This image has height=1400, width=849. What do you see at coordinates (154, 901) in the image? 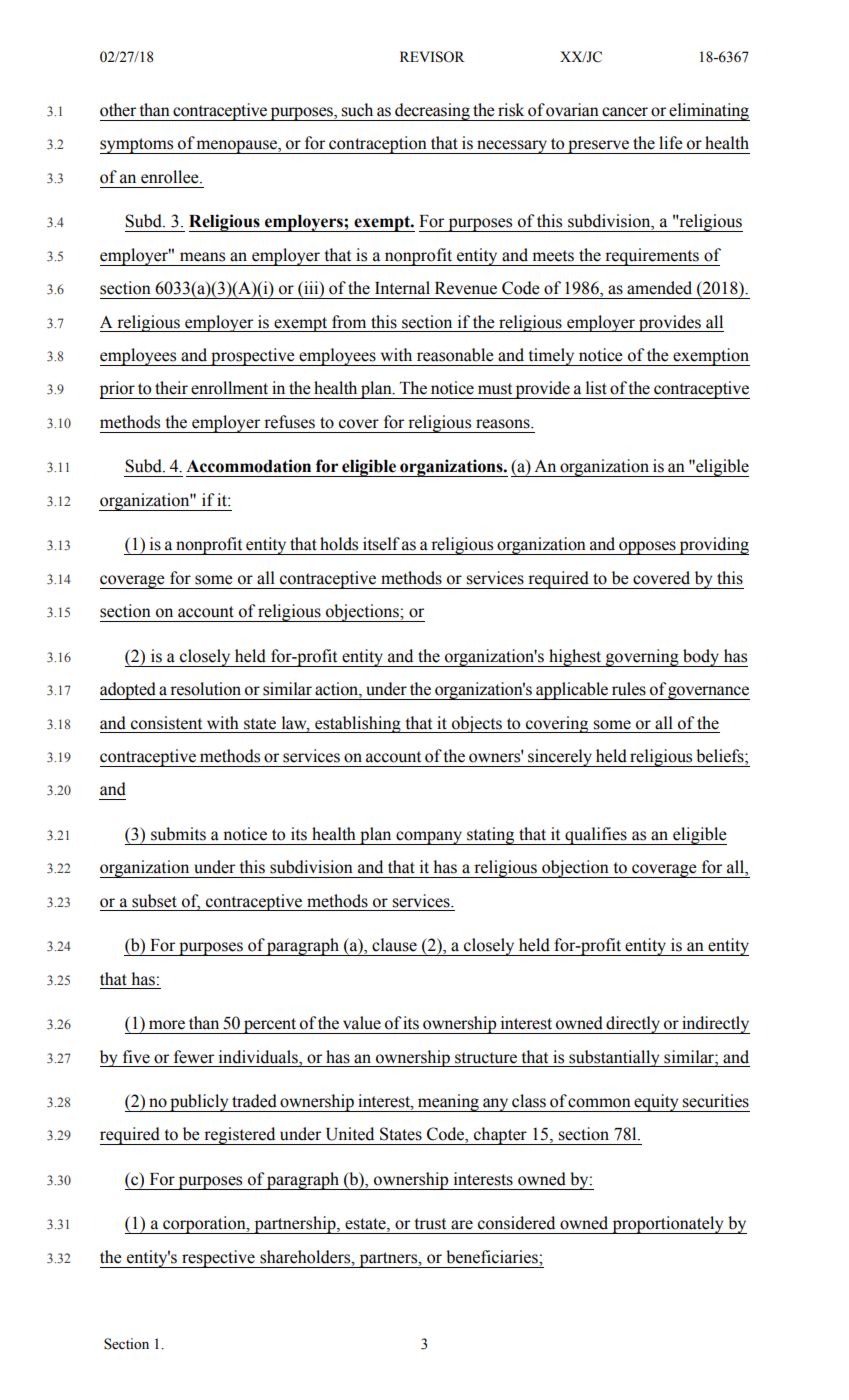
I see `subset` at bounding box center [154, 901].
